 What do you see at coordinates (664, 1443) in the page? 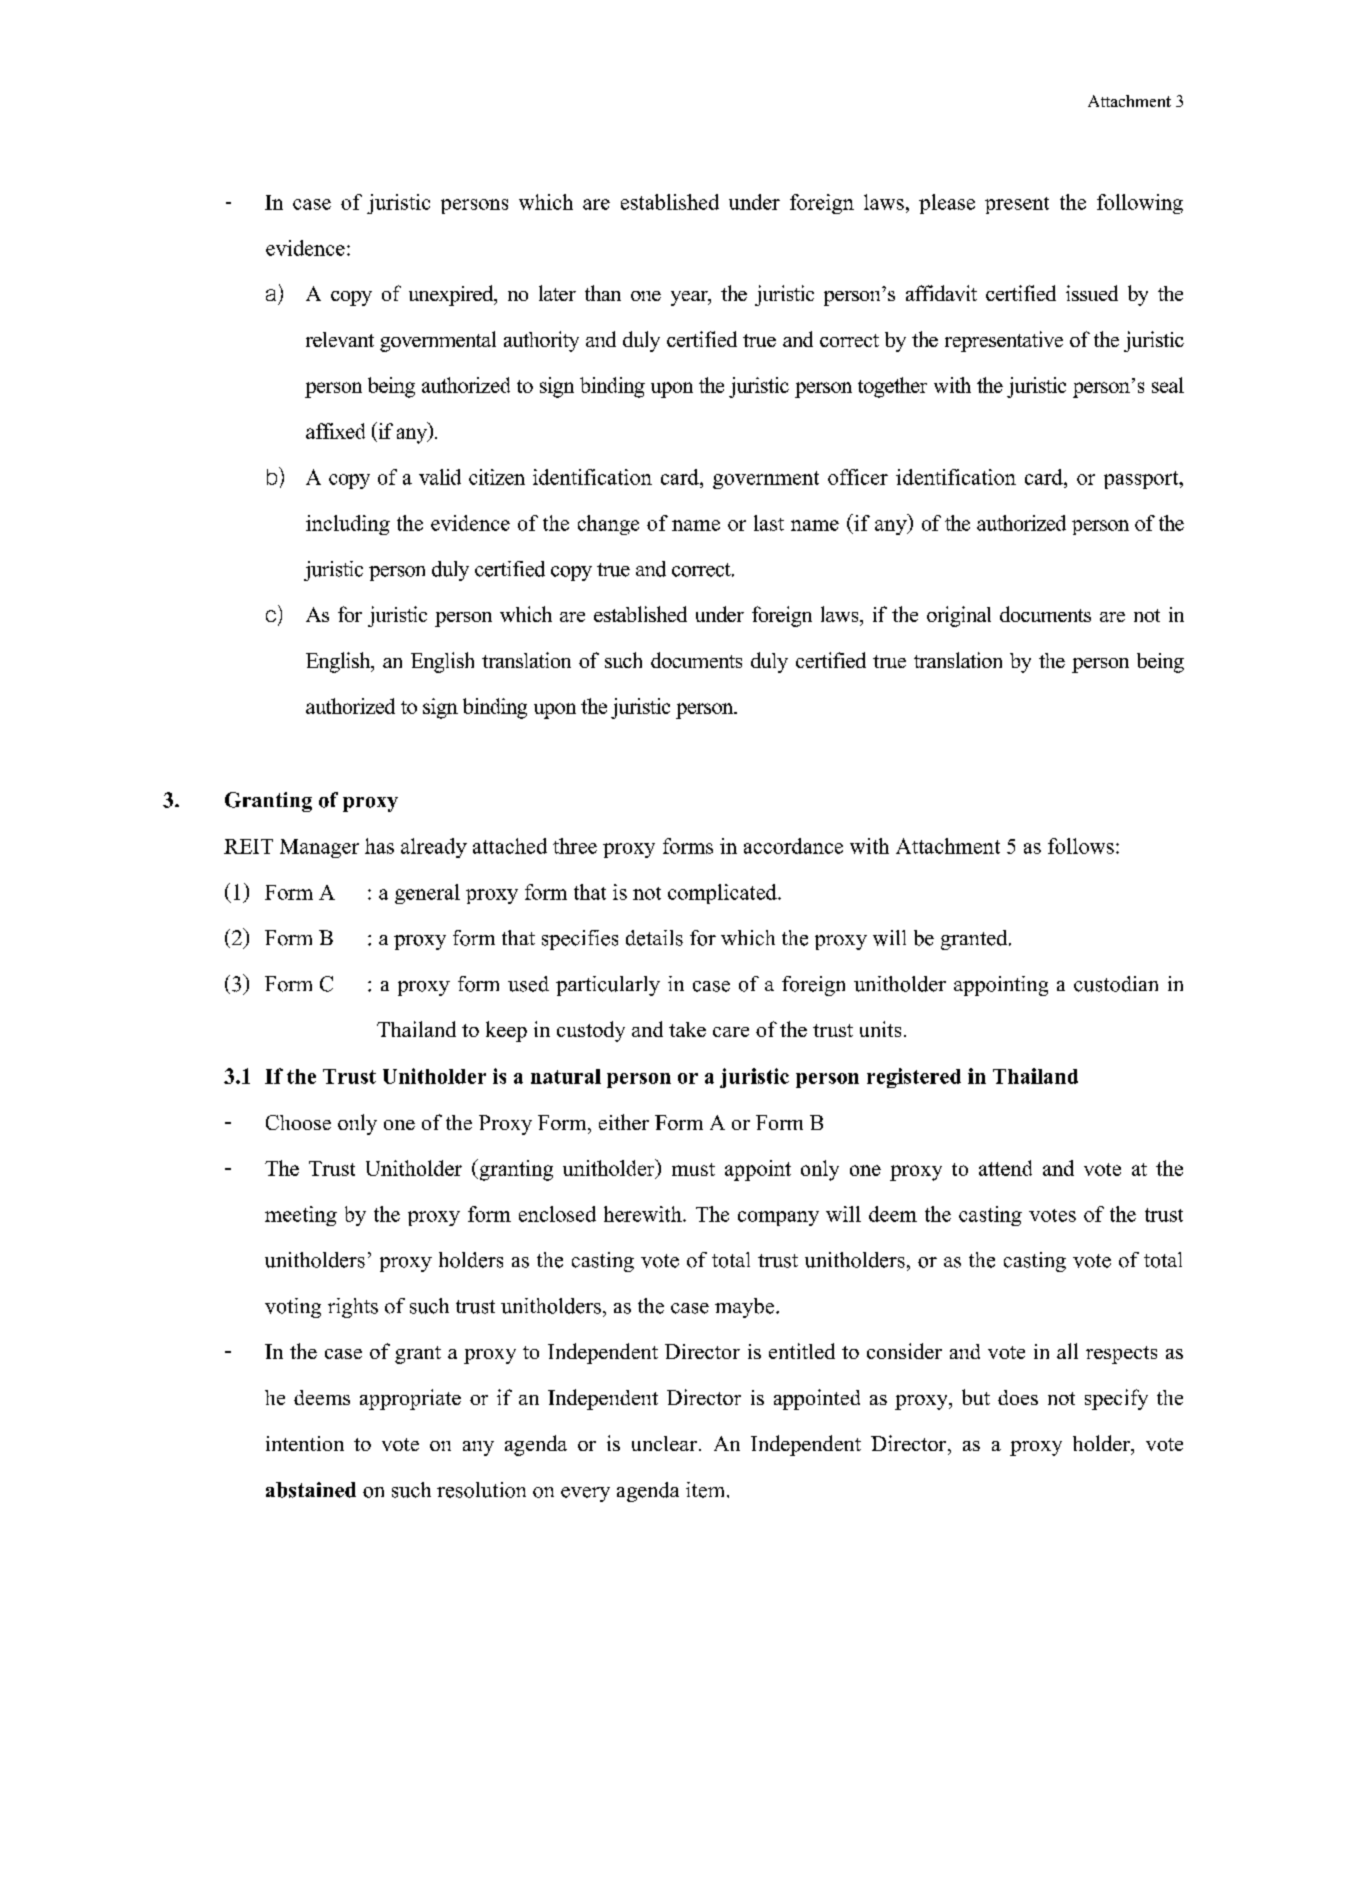
I see `unclear` at bounding box center [664, 1443].
